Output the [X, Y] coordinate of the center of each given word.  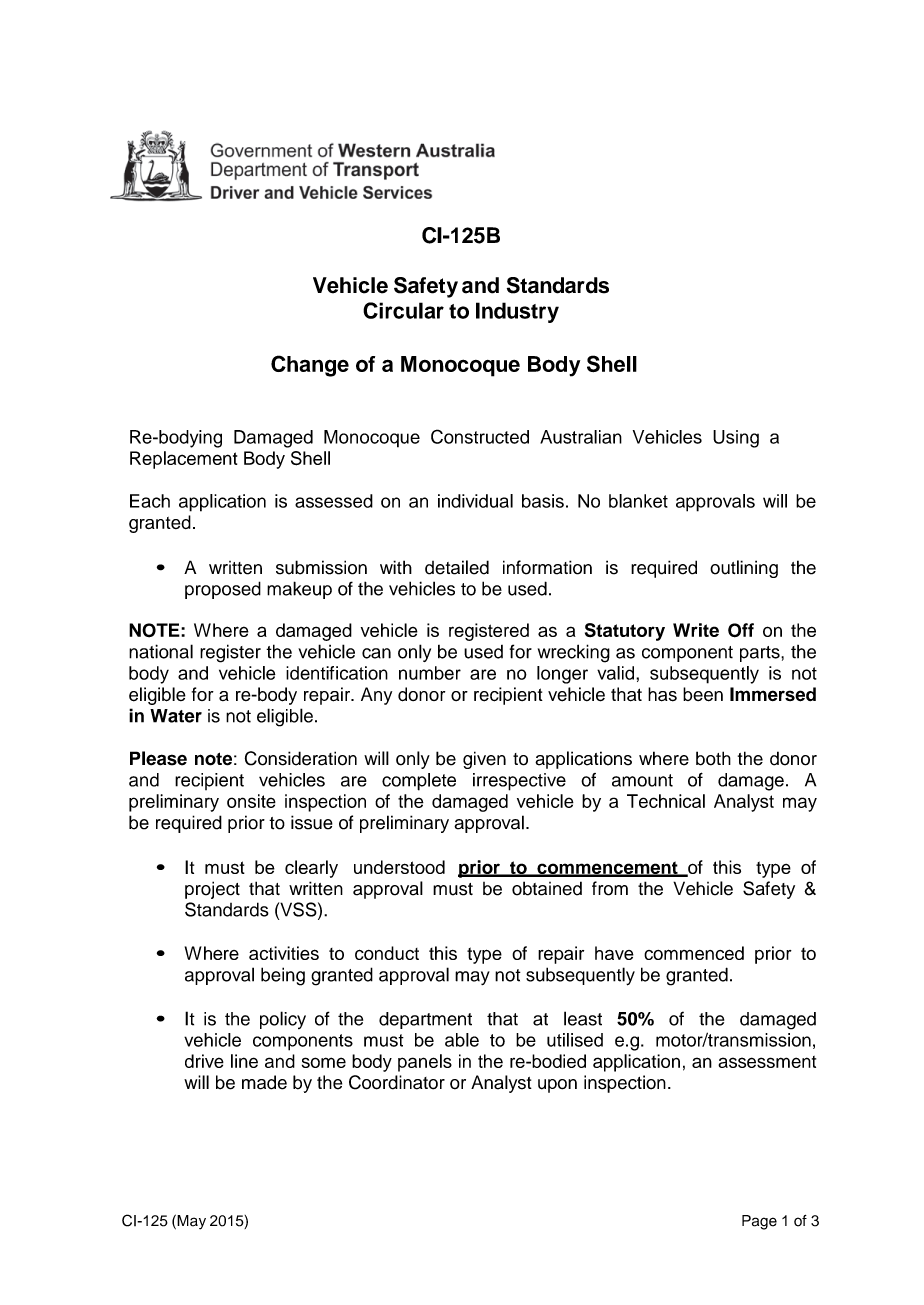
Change [310, 366]
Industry [517, 312]
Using [736, 439]
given [484, 760]
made [264, 1082]
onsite [251, 801]
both [713, 758]
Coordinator [397, 1082]
